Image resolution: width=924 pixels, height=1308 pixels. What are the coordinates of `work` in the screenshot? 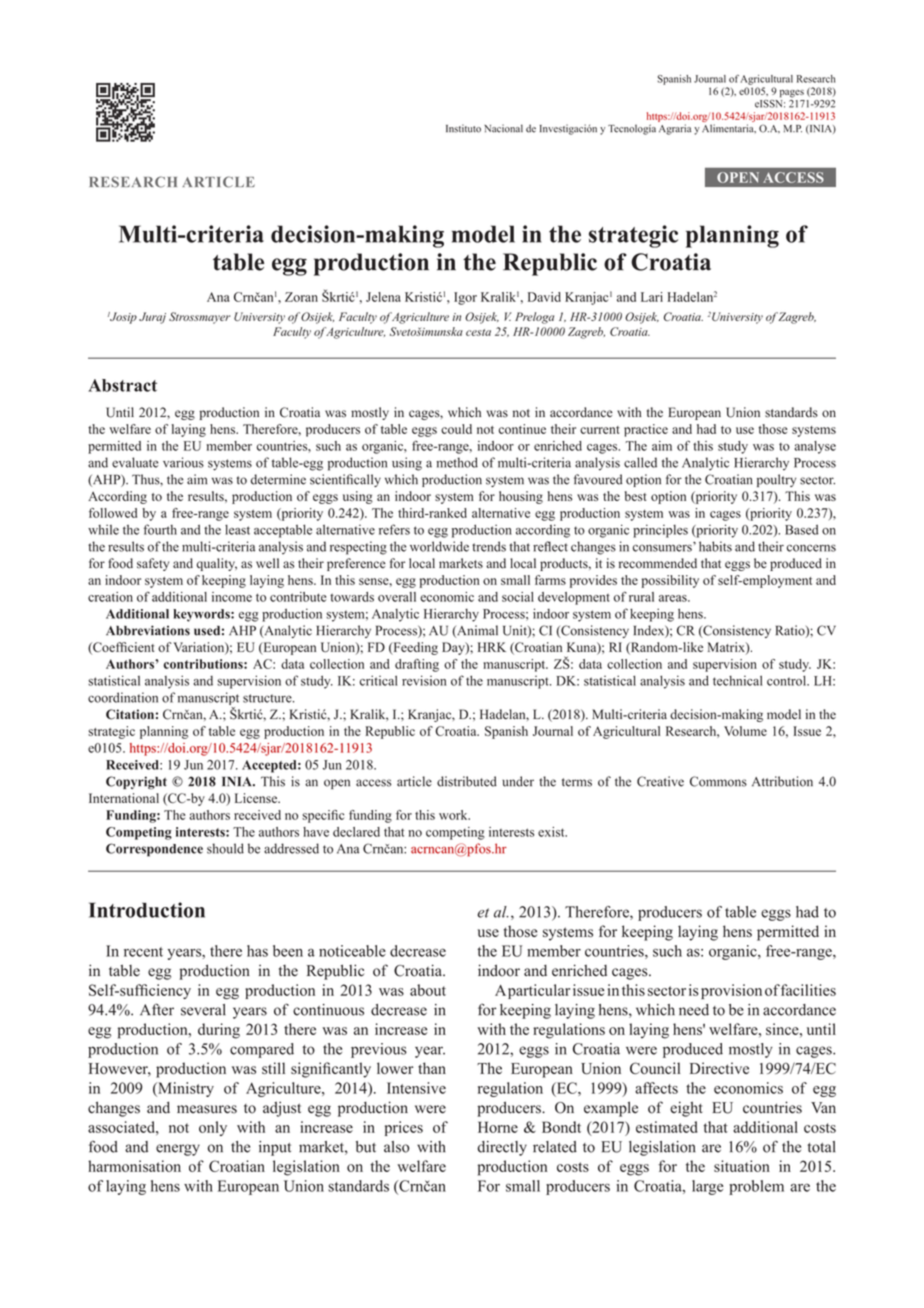 It's located at (454, 815).
